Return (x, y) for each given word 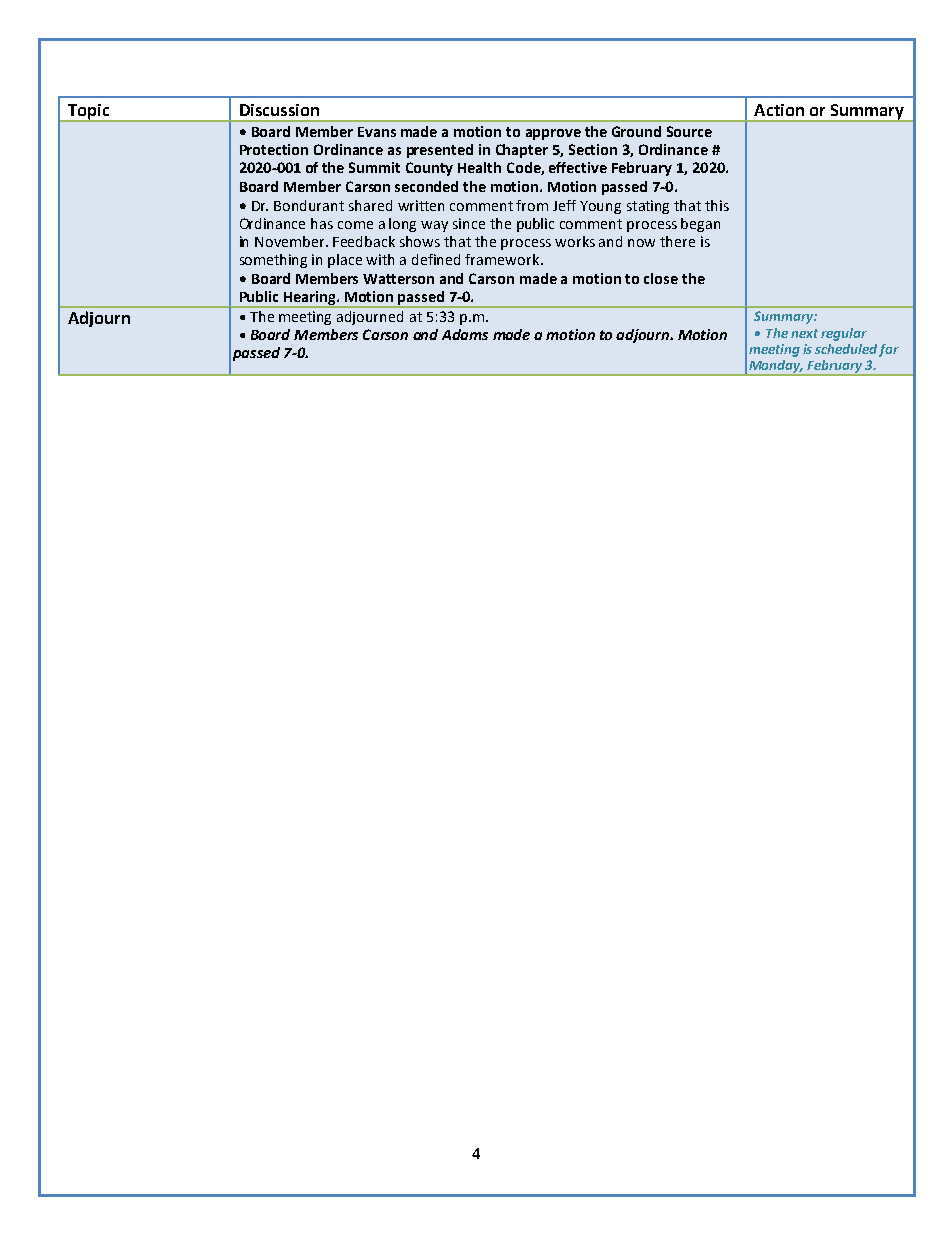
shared (370, 205)
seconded (426, 186)
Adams (465, 334)
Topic (89, 113)
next (804, 333)
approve (553, 134)
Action (779, 110)
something (273, 261)
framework (503, 259)
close (661, 278)
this (717, 205)
